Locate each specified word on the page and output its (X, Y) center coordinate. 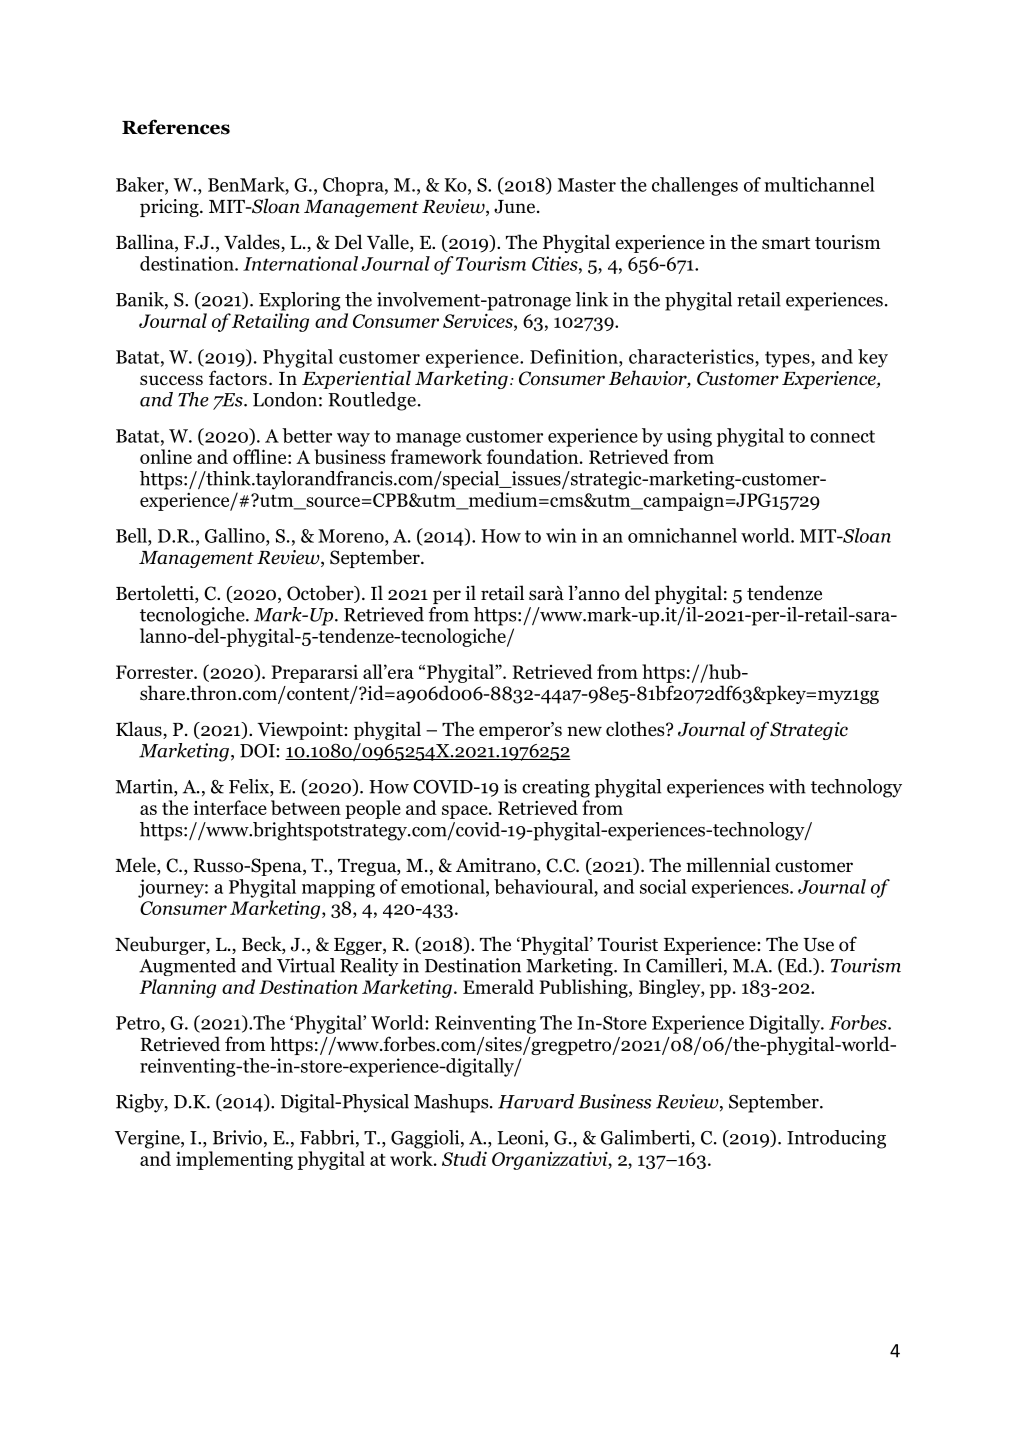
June (516, 207)
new (584, 731)
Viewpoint (301, 731)
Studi (464, 1158)
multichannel (819, 184)
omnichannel (682, 535)
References (176, 127)
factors (238, 378)
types (788, 359)
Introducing (836, 1139)
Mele (136, 866)
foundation (534, 456)
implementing (234, 1160)
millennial (728, 865)
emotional (444, 887)
